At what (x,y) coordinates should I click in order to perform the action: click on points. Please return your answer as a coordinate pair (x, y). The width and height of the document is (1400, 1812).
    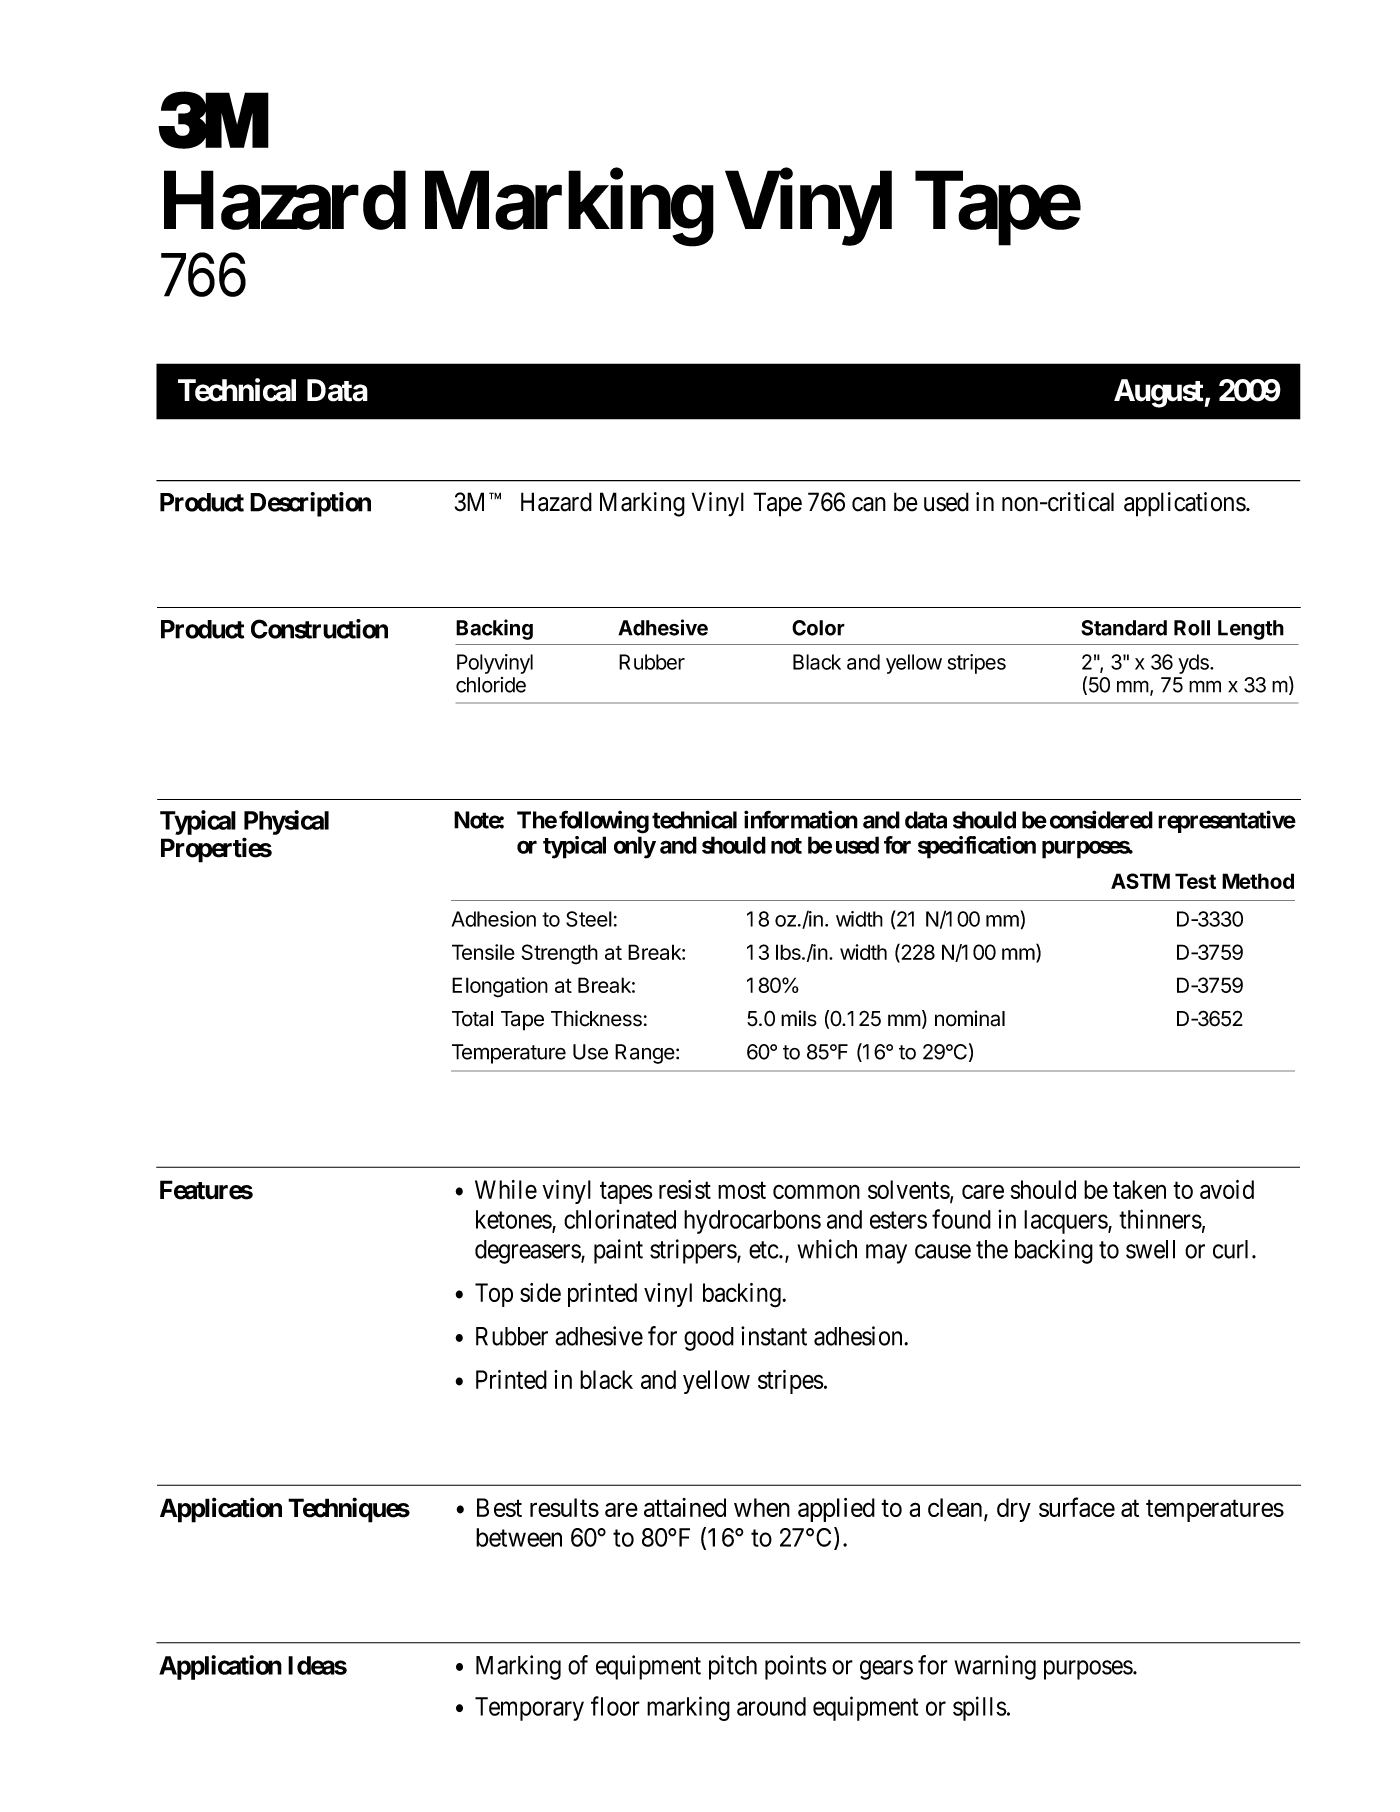
    Looking at the image, I should click on (796, 1667).
